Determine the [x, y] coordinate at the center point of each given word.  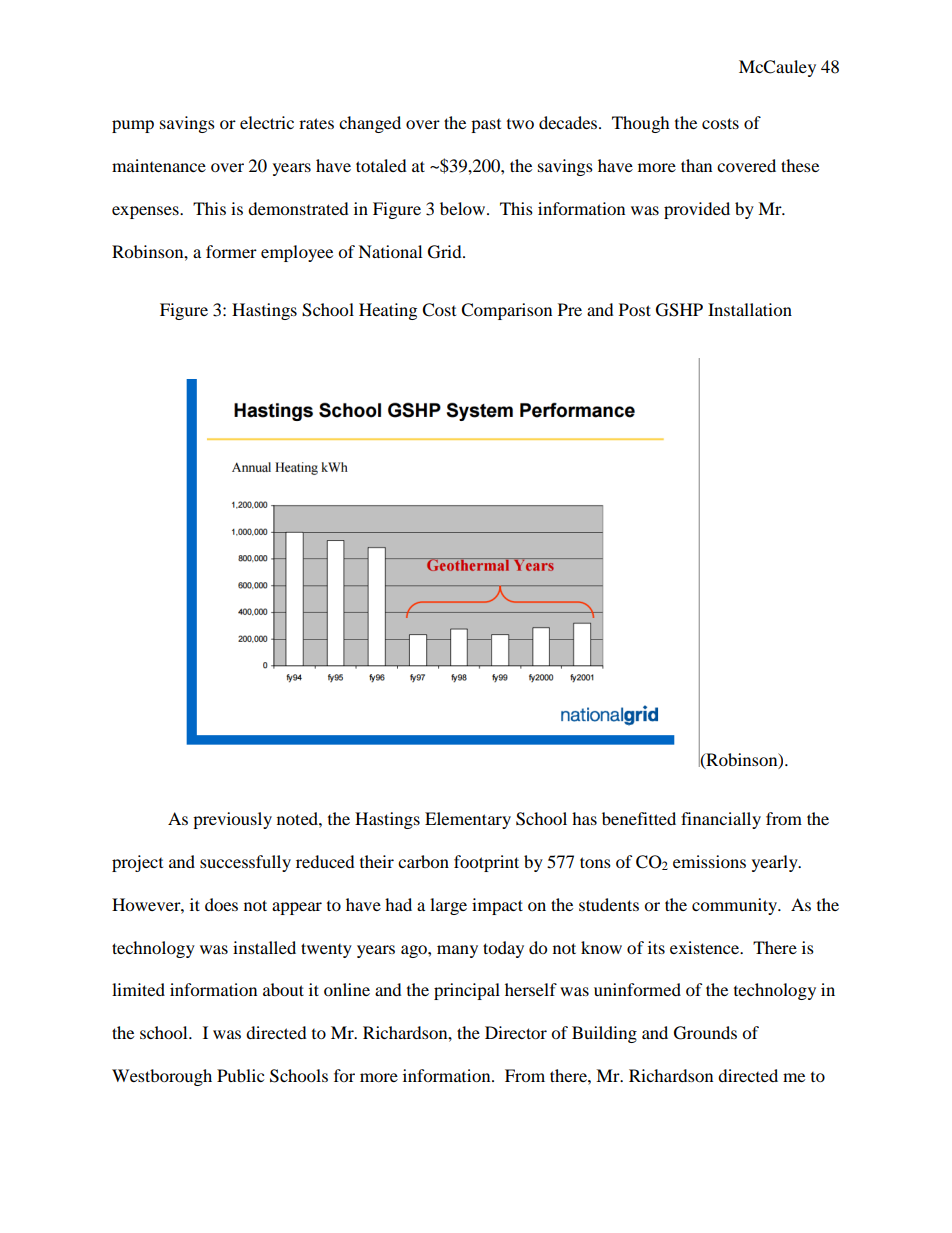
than [696, 165]
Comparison [506, 311]
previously [232, 820]
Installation [750, 309]
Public [240, 1075]
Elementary [468, 820]
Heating [388, 311]
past [486, 126]
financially [721, 820]
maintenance [159, 165]
